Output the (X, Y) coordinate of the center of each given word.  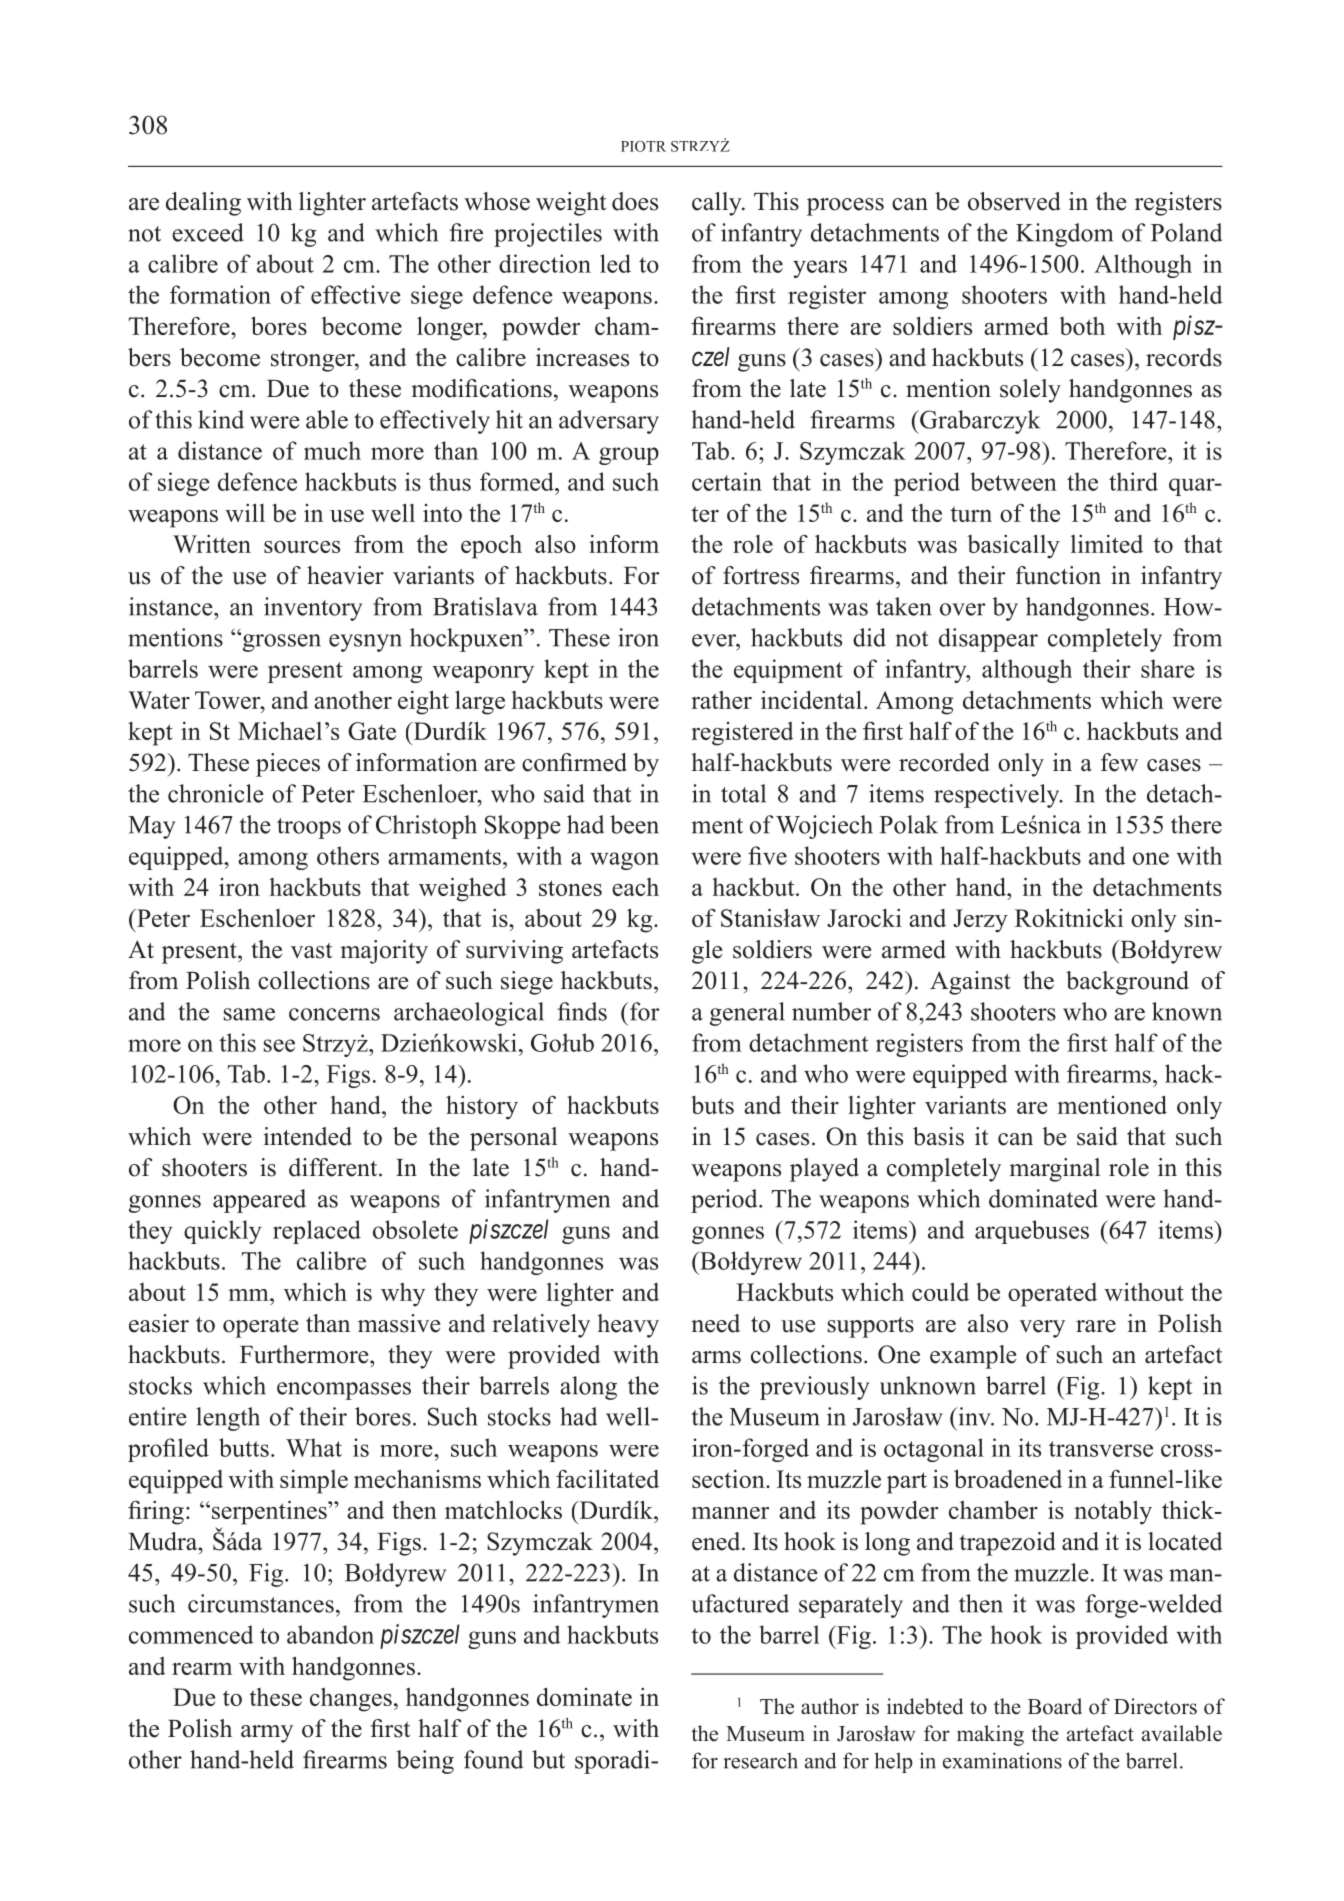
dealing (203, 204)
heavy (628, 1326)
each (635, 887)
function (1058, 575)
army (267, 1734)
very (1042, 1329)
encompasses (344, 1391)
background (1127, 983)
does (635, 201)
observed (1014, 201)
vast (311, 951)
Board (1055, 1706)
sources (302, 547)
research (760, 1760)
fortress (761, 575)
